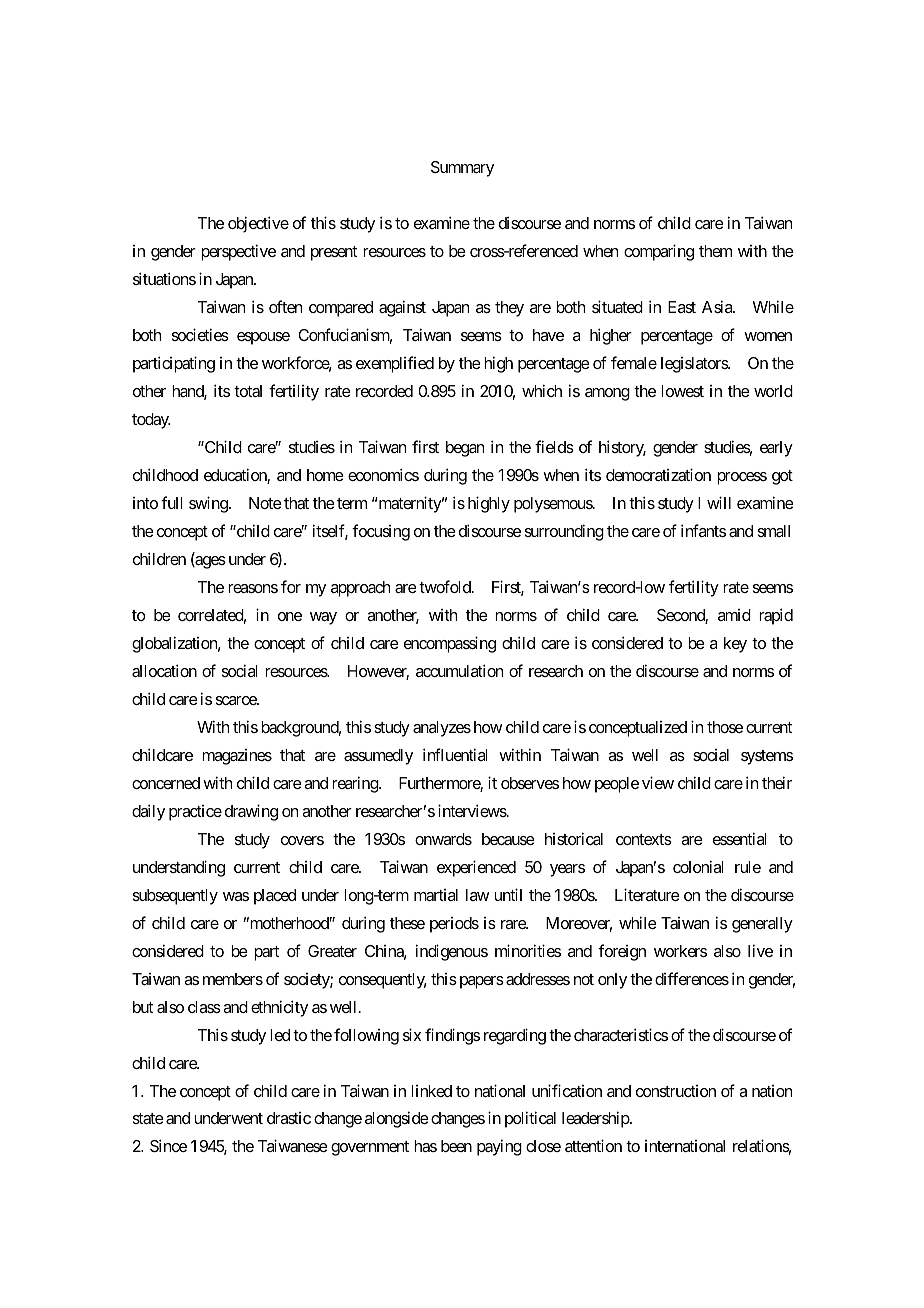  Describe the element at coordinates (462, 169) in the screenshot. I see `Summary` at that location.
